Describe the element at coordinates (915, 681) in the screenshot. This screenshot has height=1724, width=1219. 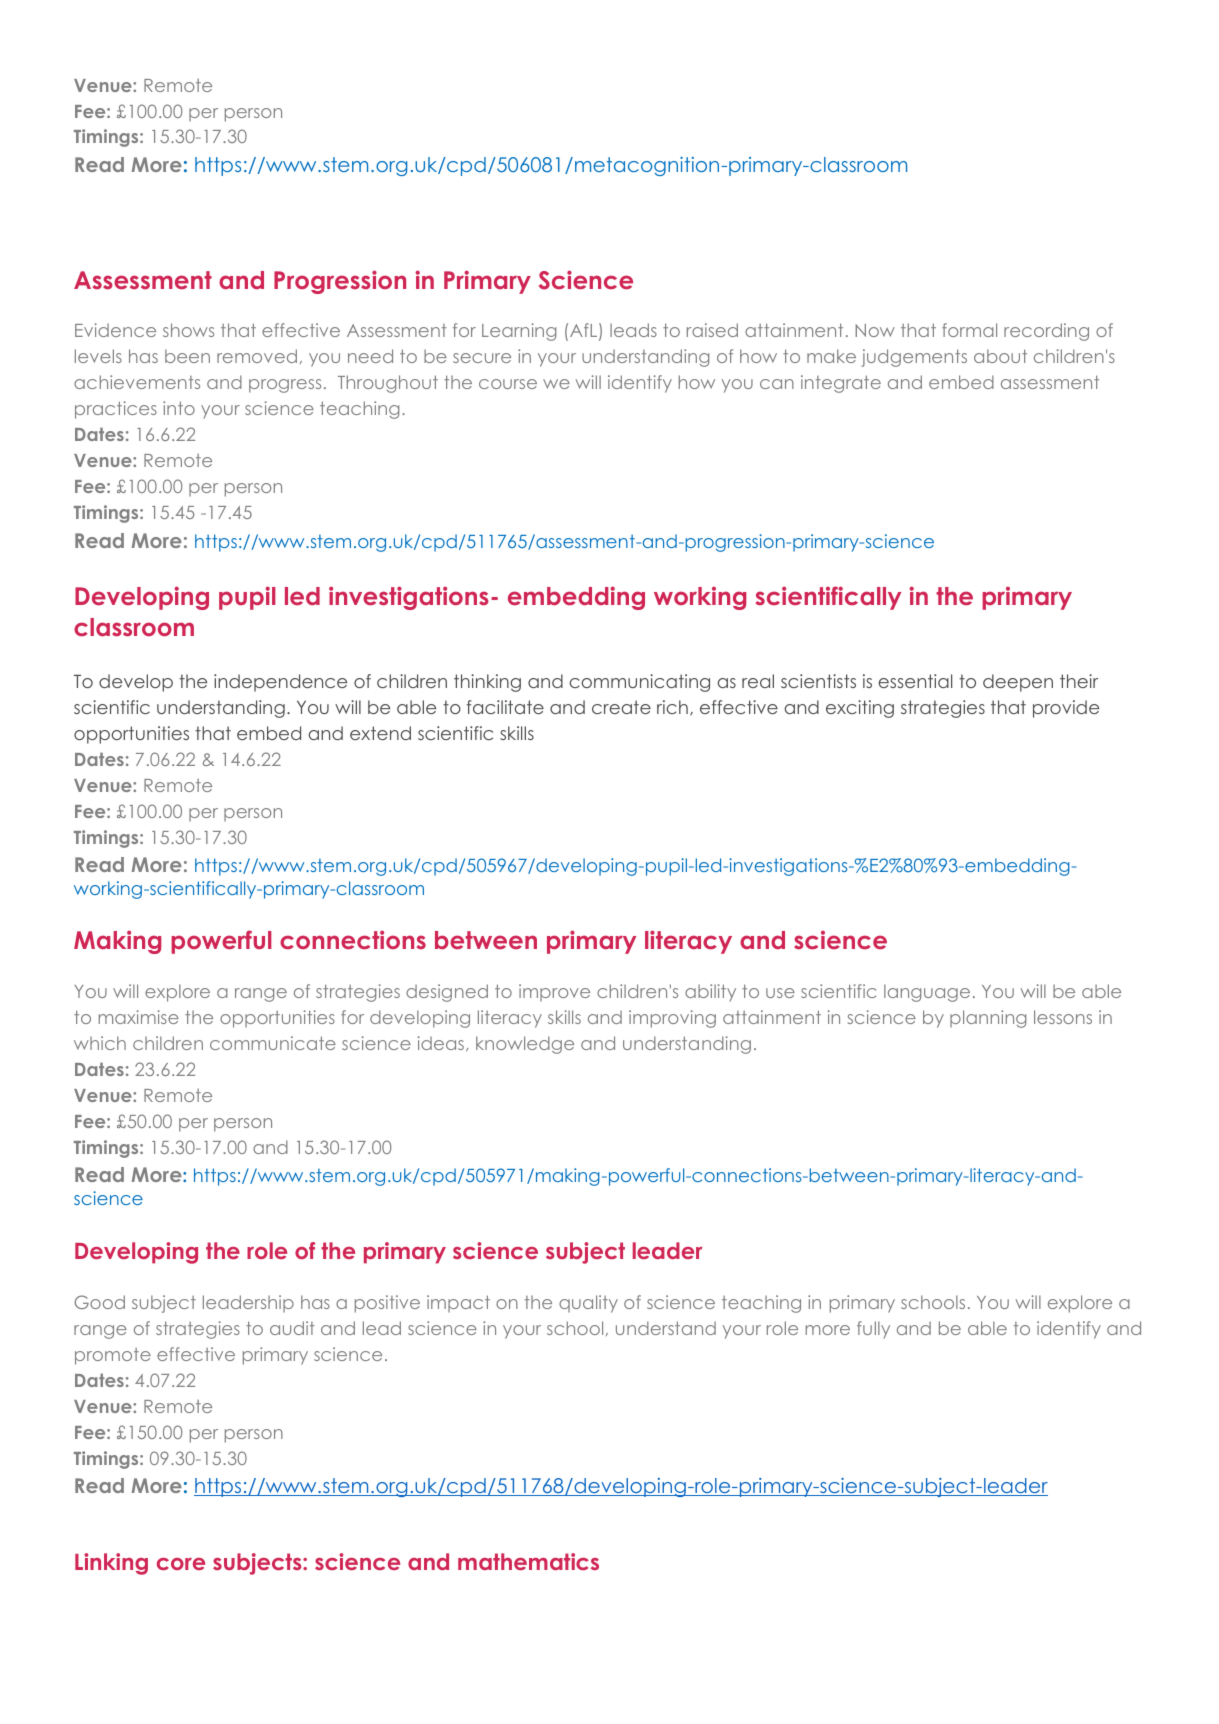
I see `essential` at that location.
